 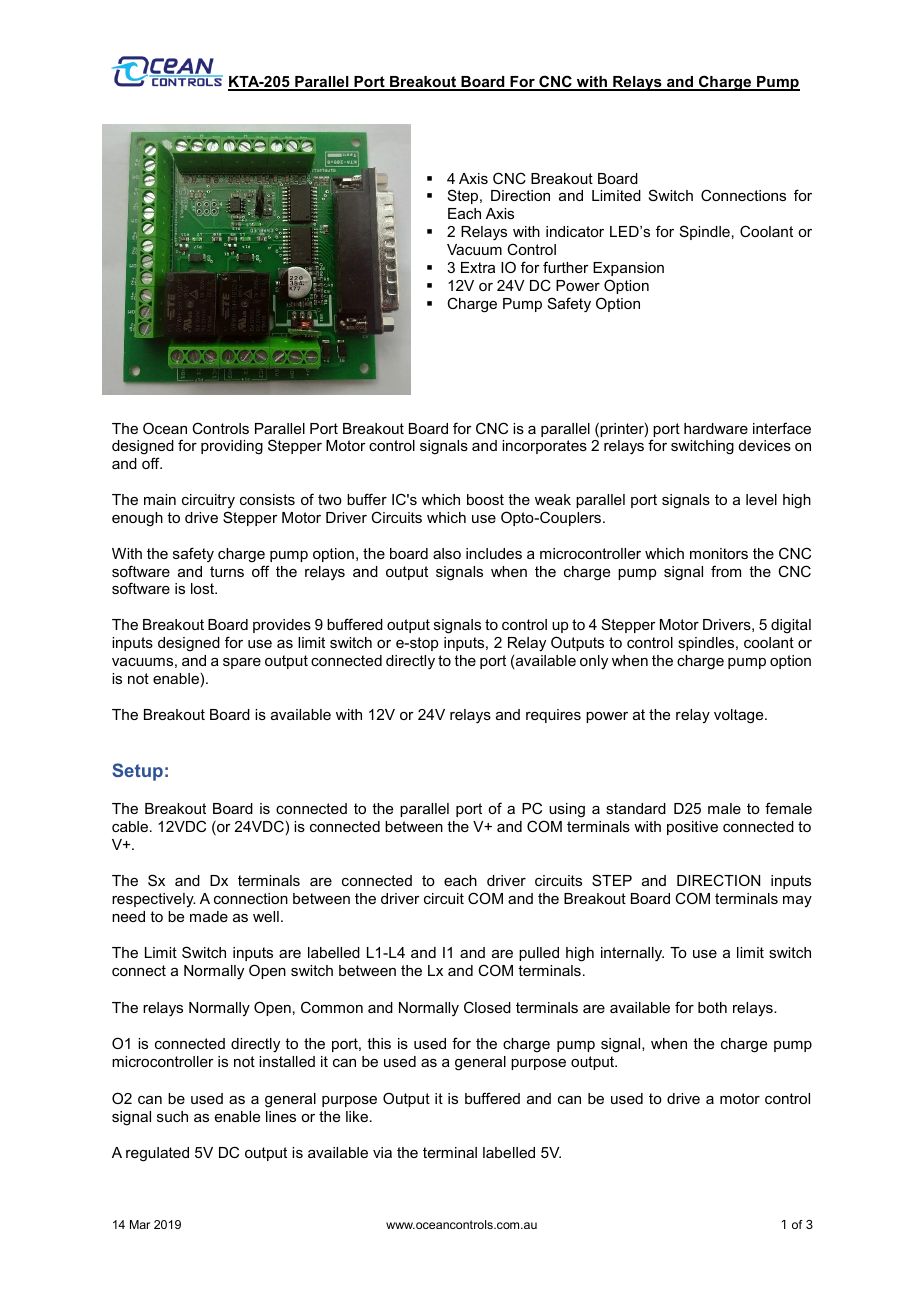 What do you see at coordinates (157, 1154) in the image?
I see `regulated` at bounding box center [157, 1154].
